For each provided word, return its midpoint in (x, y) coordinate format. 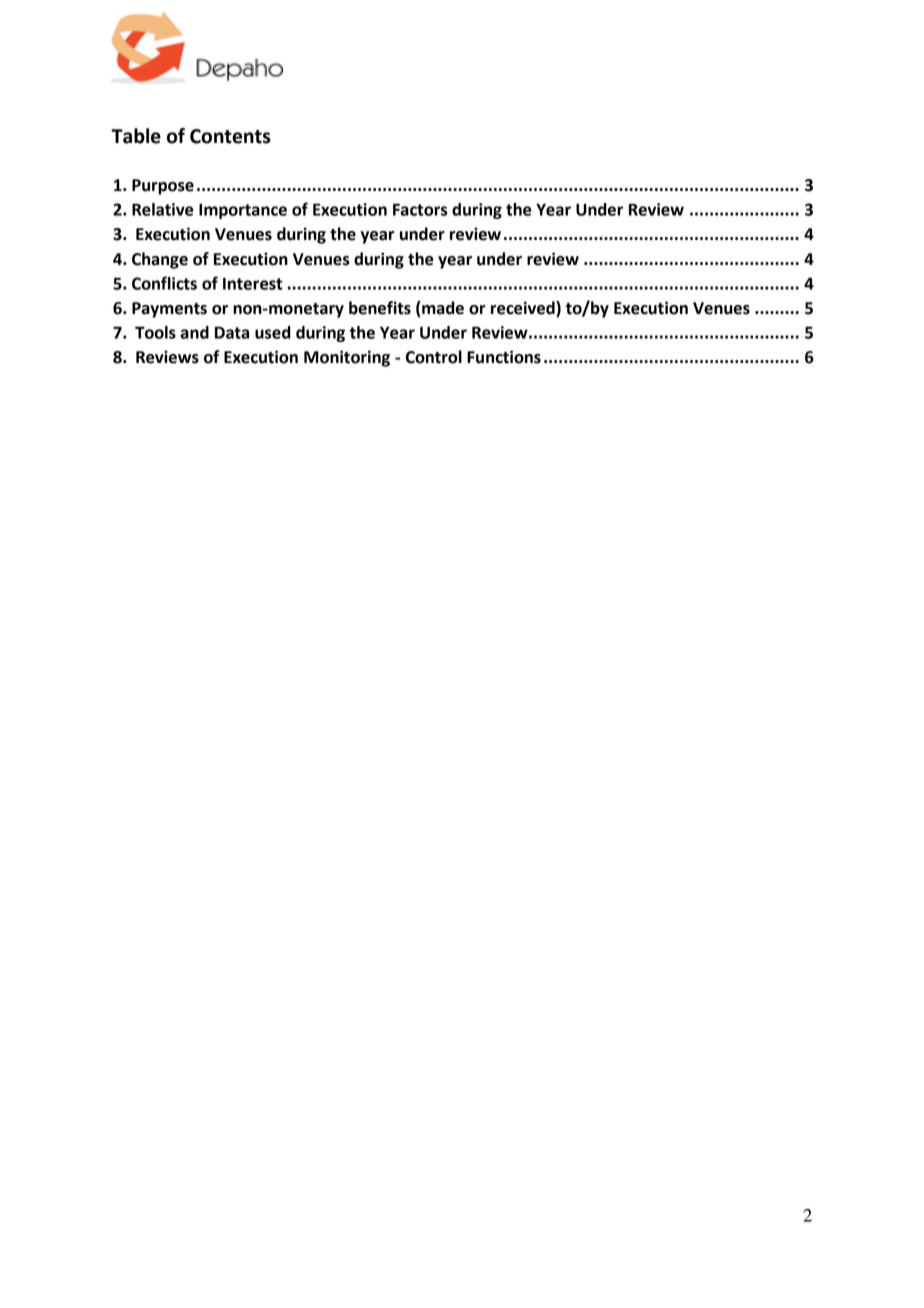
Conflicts (164, 283)
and (194, 332)
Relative (163, 209)
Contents (230, 136)
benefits (380, 308)
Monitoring (347, 358)
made (443, 308)
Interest (252, 283)
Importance (243, 211)
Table (136, 136)
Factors (420, 209)
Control (434, 357)
